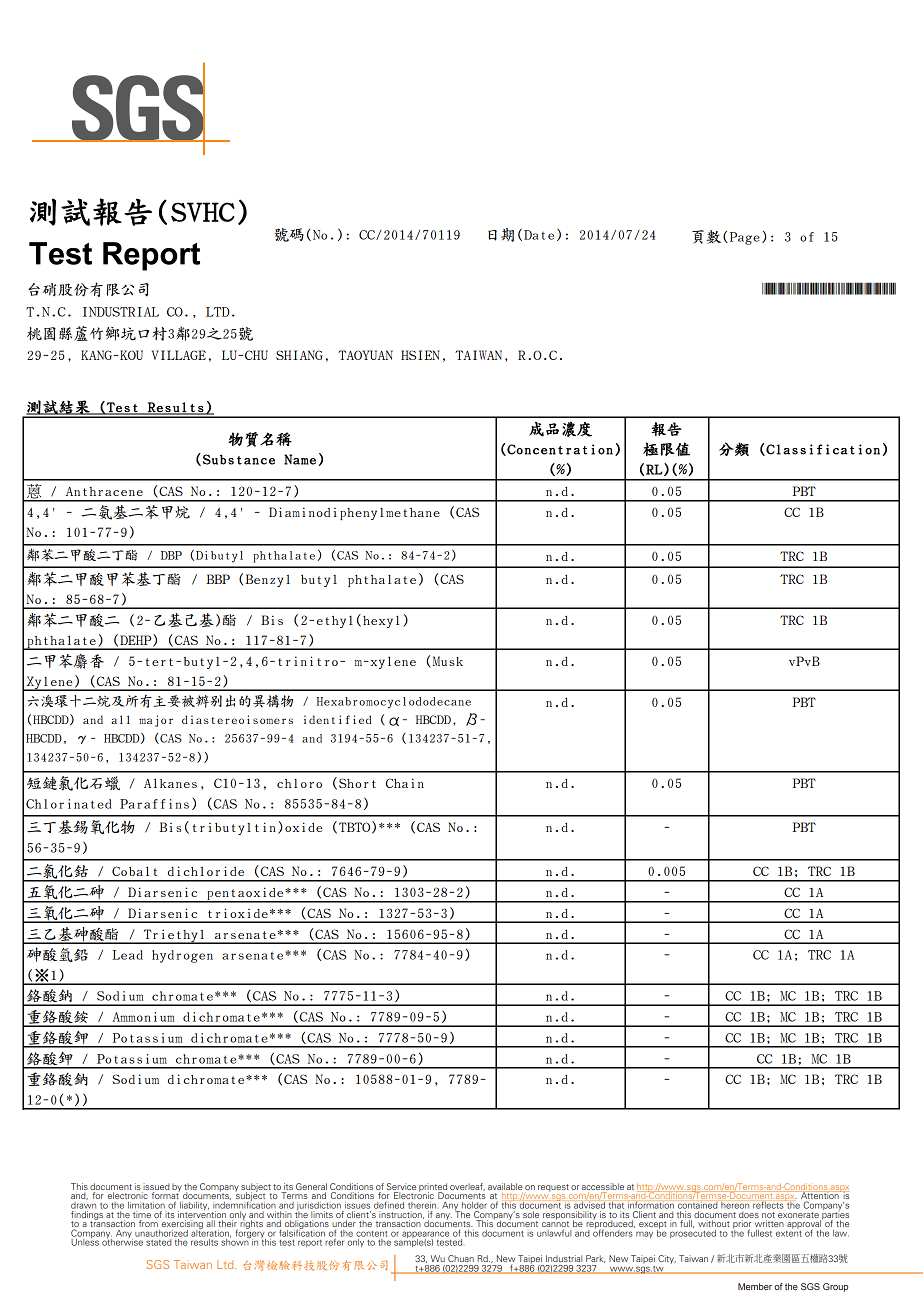 The height and width of the page is (1308, 924). Describe the element at coordinates (405, 783) in the page. I see `Chain` at that location.
